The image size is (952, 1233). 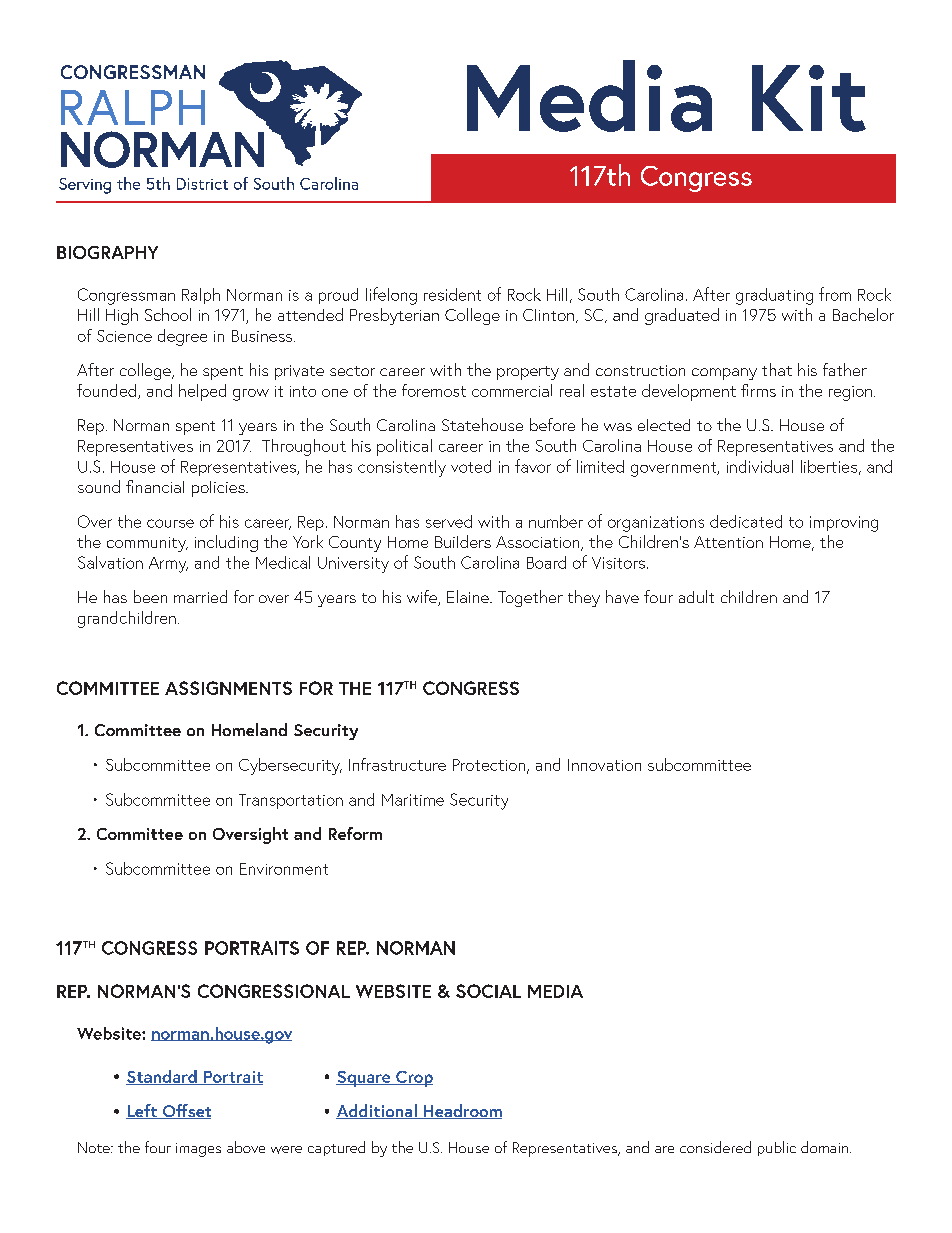 What do you see at coordinates (462, 1111) in the screenshot?
I see `Headroom` at bounding box center [462, 1111].
